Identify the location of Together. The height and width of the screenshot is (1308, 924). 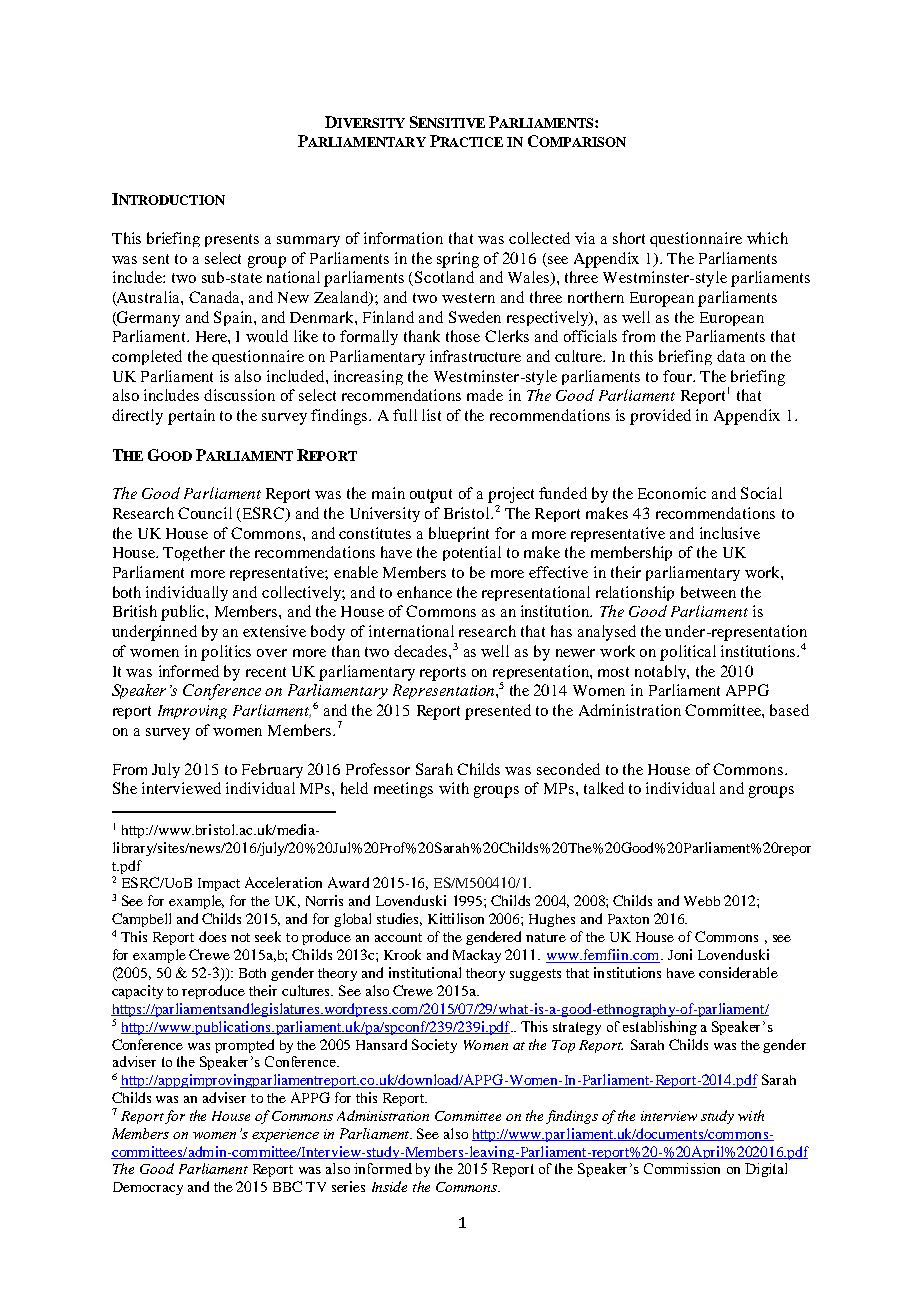
(194, 553).
